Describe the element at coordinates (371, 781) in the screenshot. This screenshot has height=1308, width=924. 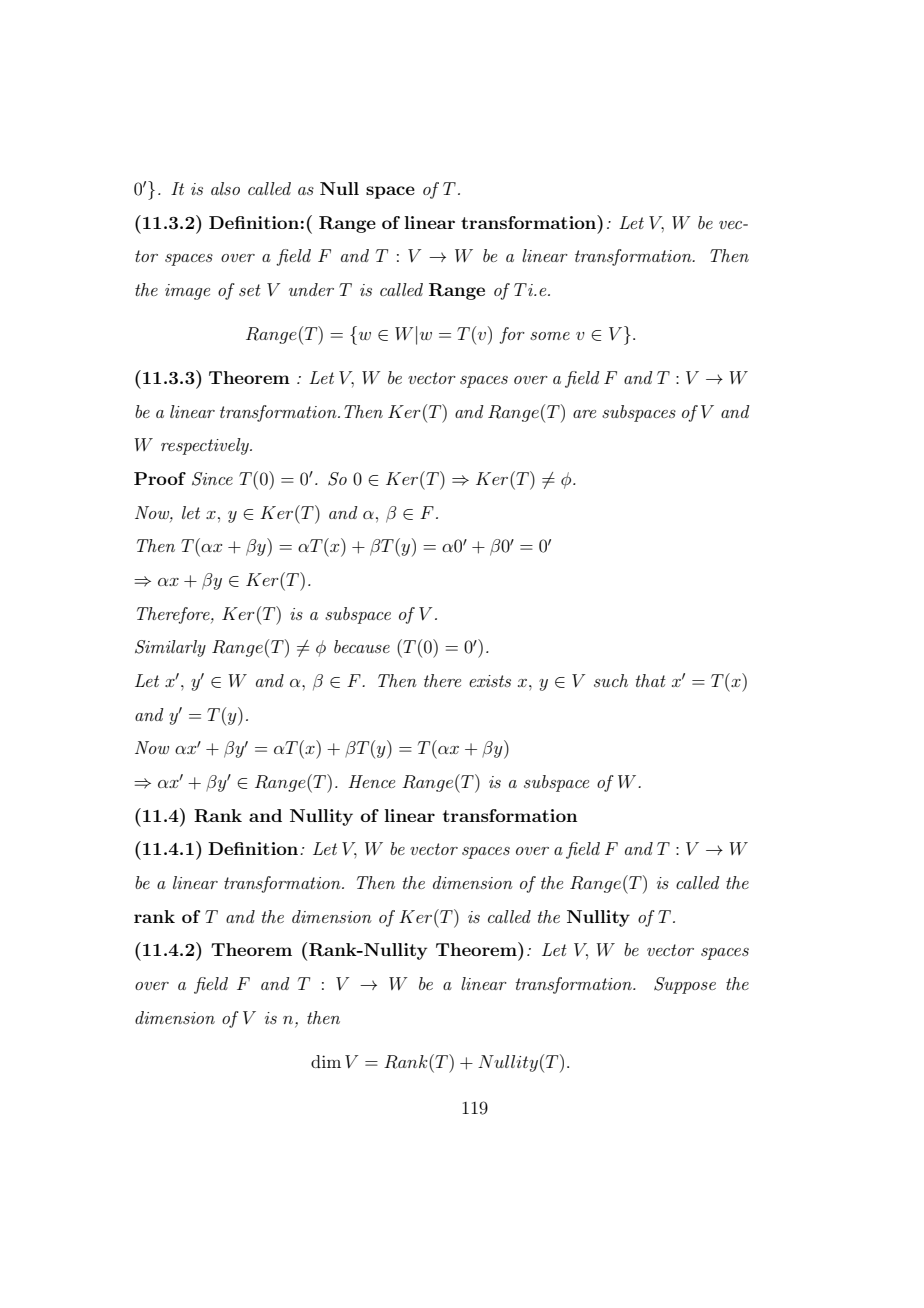
I see `Hence` at that location.
